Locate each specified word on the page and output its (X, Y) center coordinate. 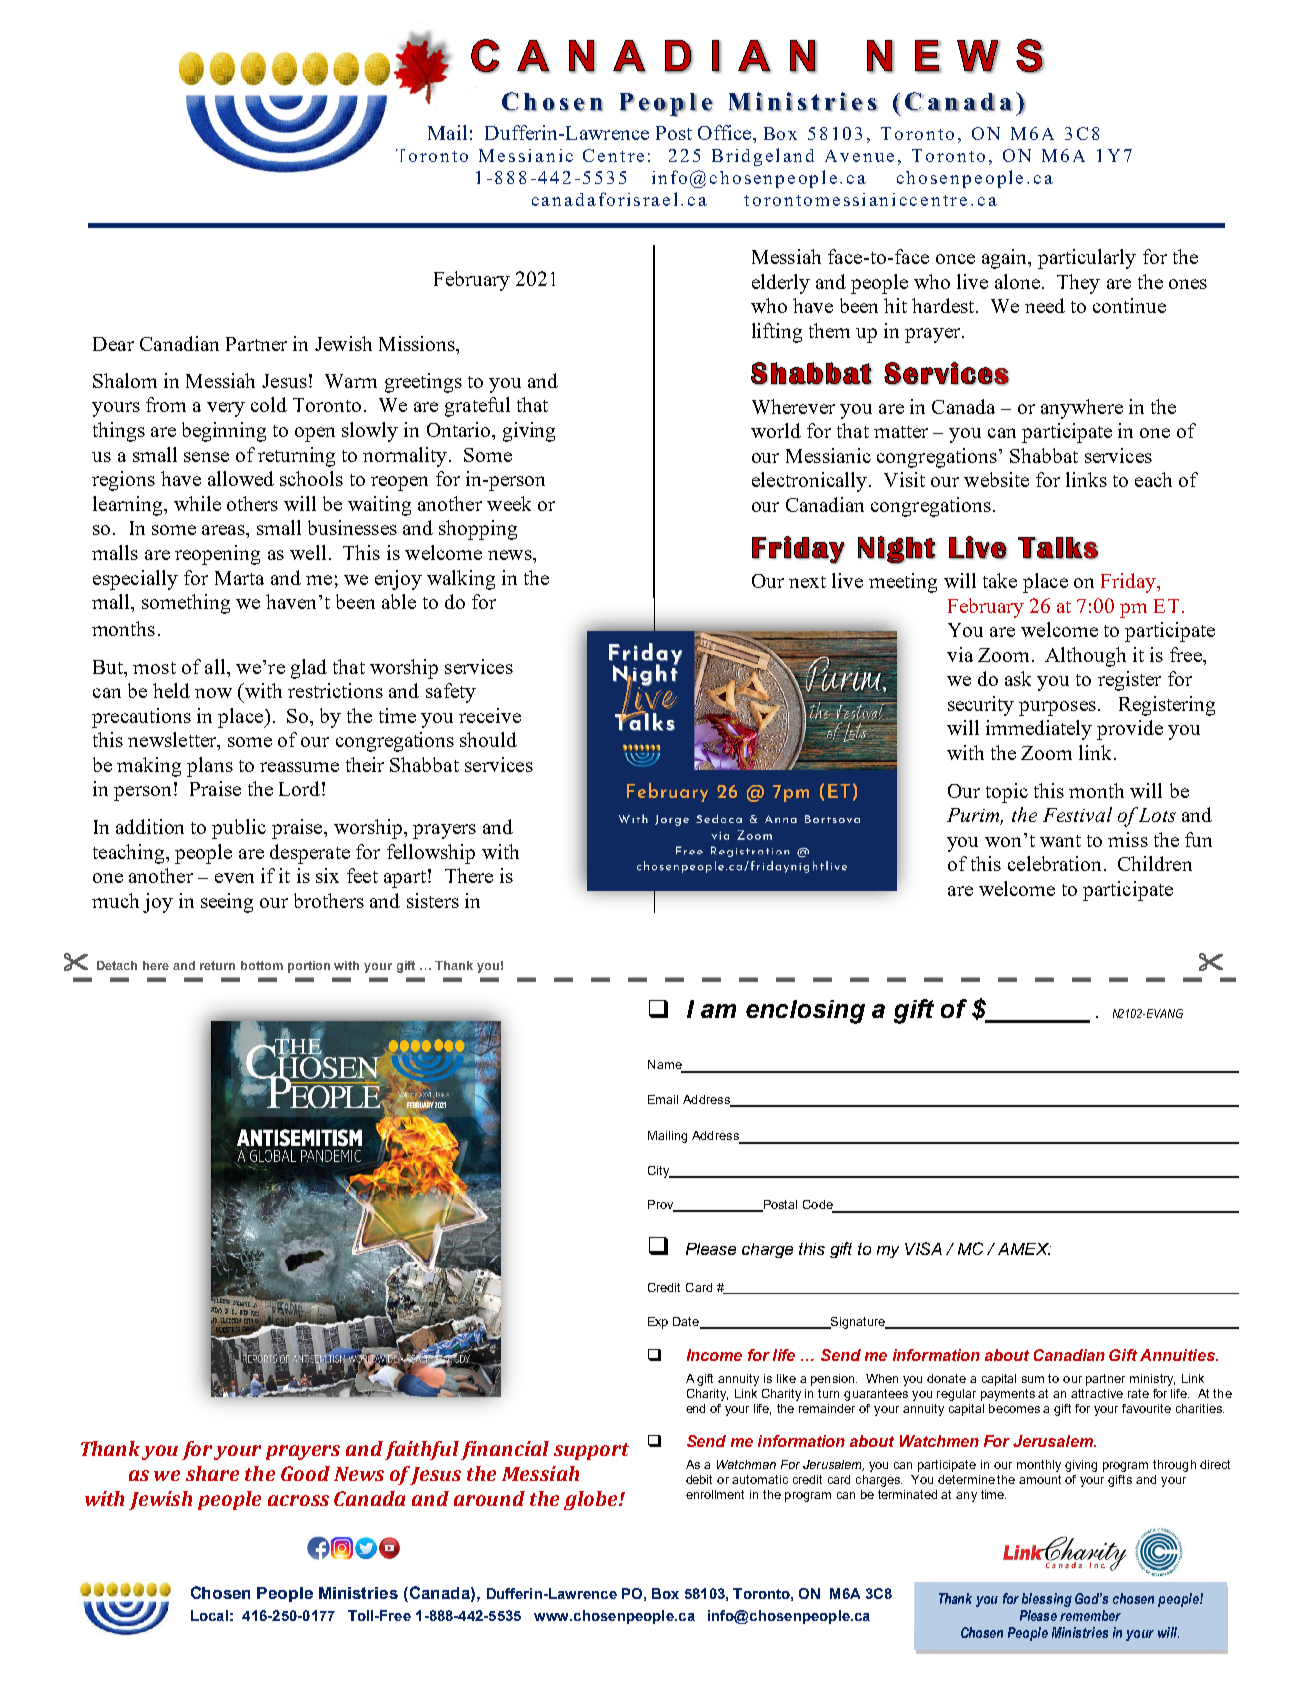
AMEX (1024, 1249)
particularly (1087, 259)
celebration (1054, 863)
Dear (113, 344)
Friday (1129, 583)
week (509, 503)
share (212, 1473)
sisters (433, 900)
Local (209, 1615)
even (234, 878)
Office (726, 132)
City (660, 1172)
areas (224, 530)
